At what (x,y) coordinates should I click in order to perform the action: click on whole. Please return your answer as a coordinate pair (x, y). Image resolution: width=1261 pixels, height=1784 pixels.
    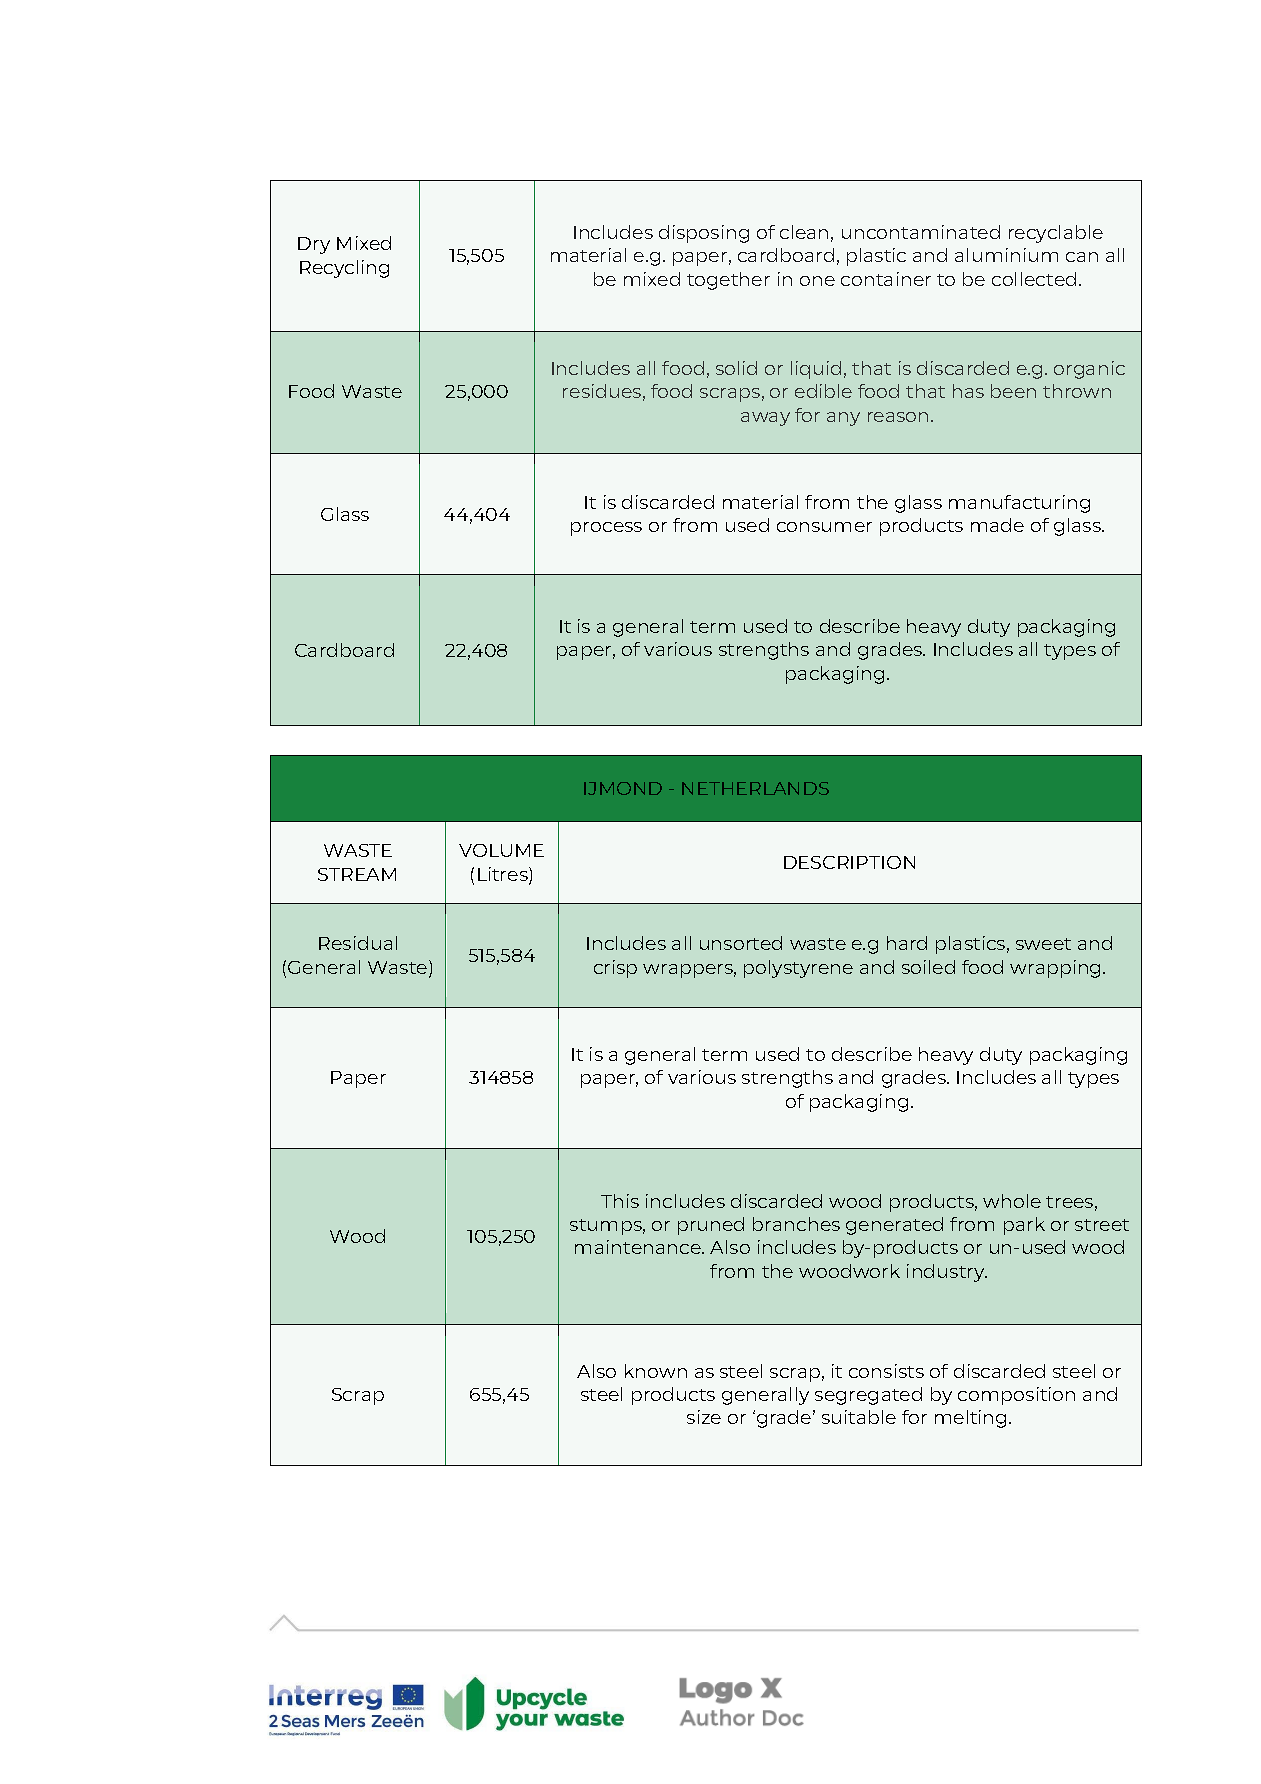
    Looking at the image, I should click on (1012, 1201).
